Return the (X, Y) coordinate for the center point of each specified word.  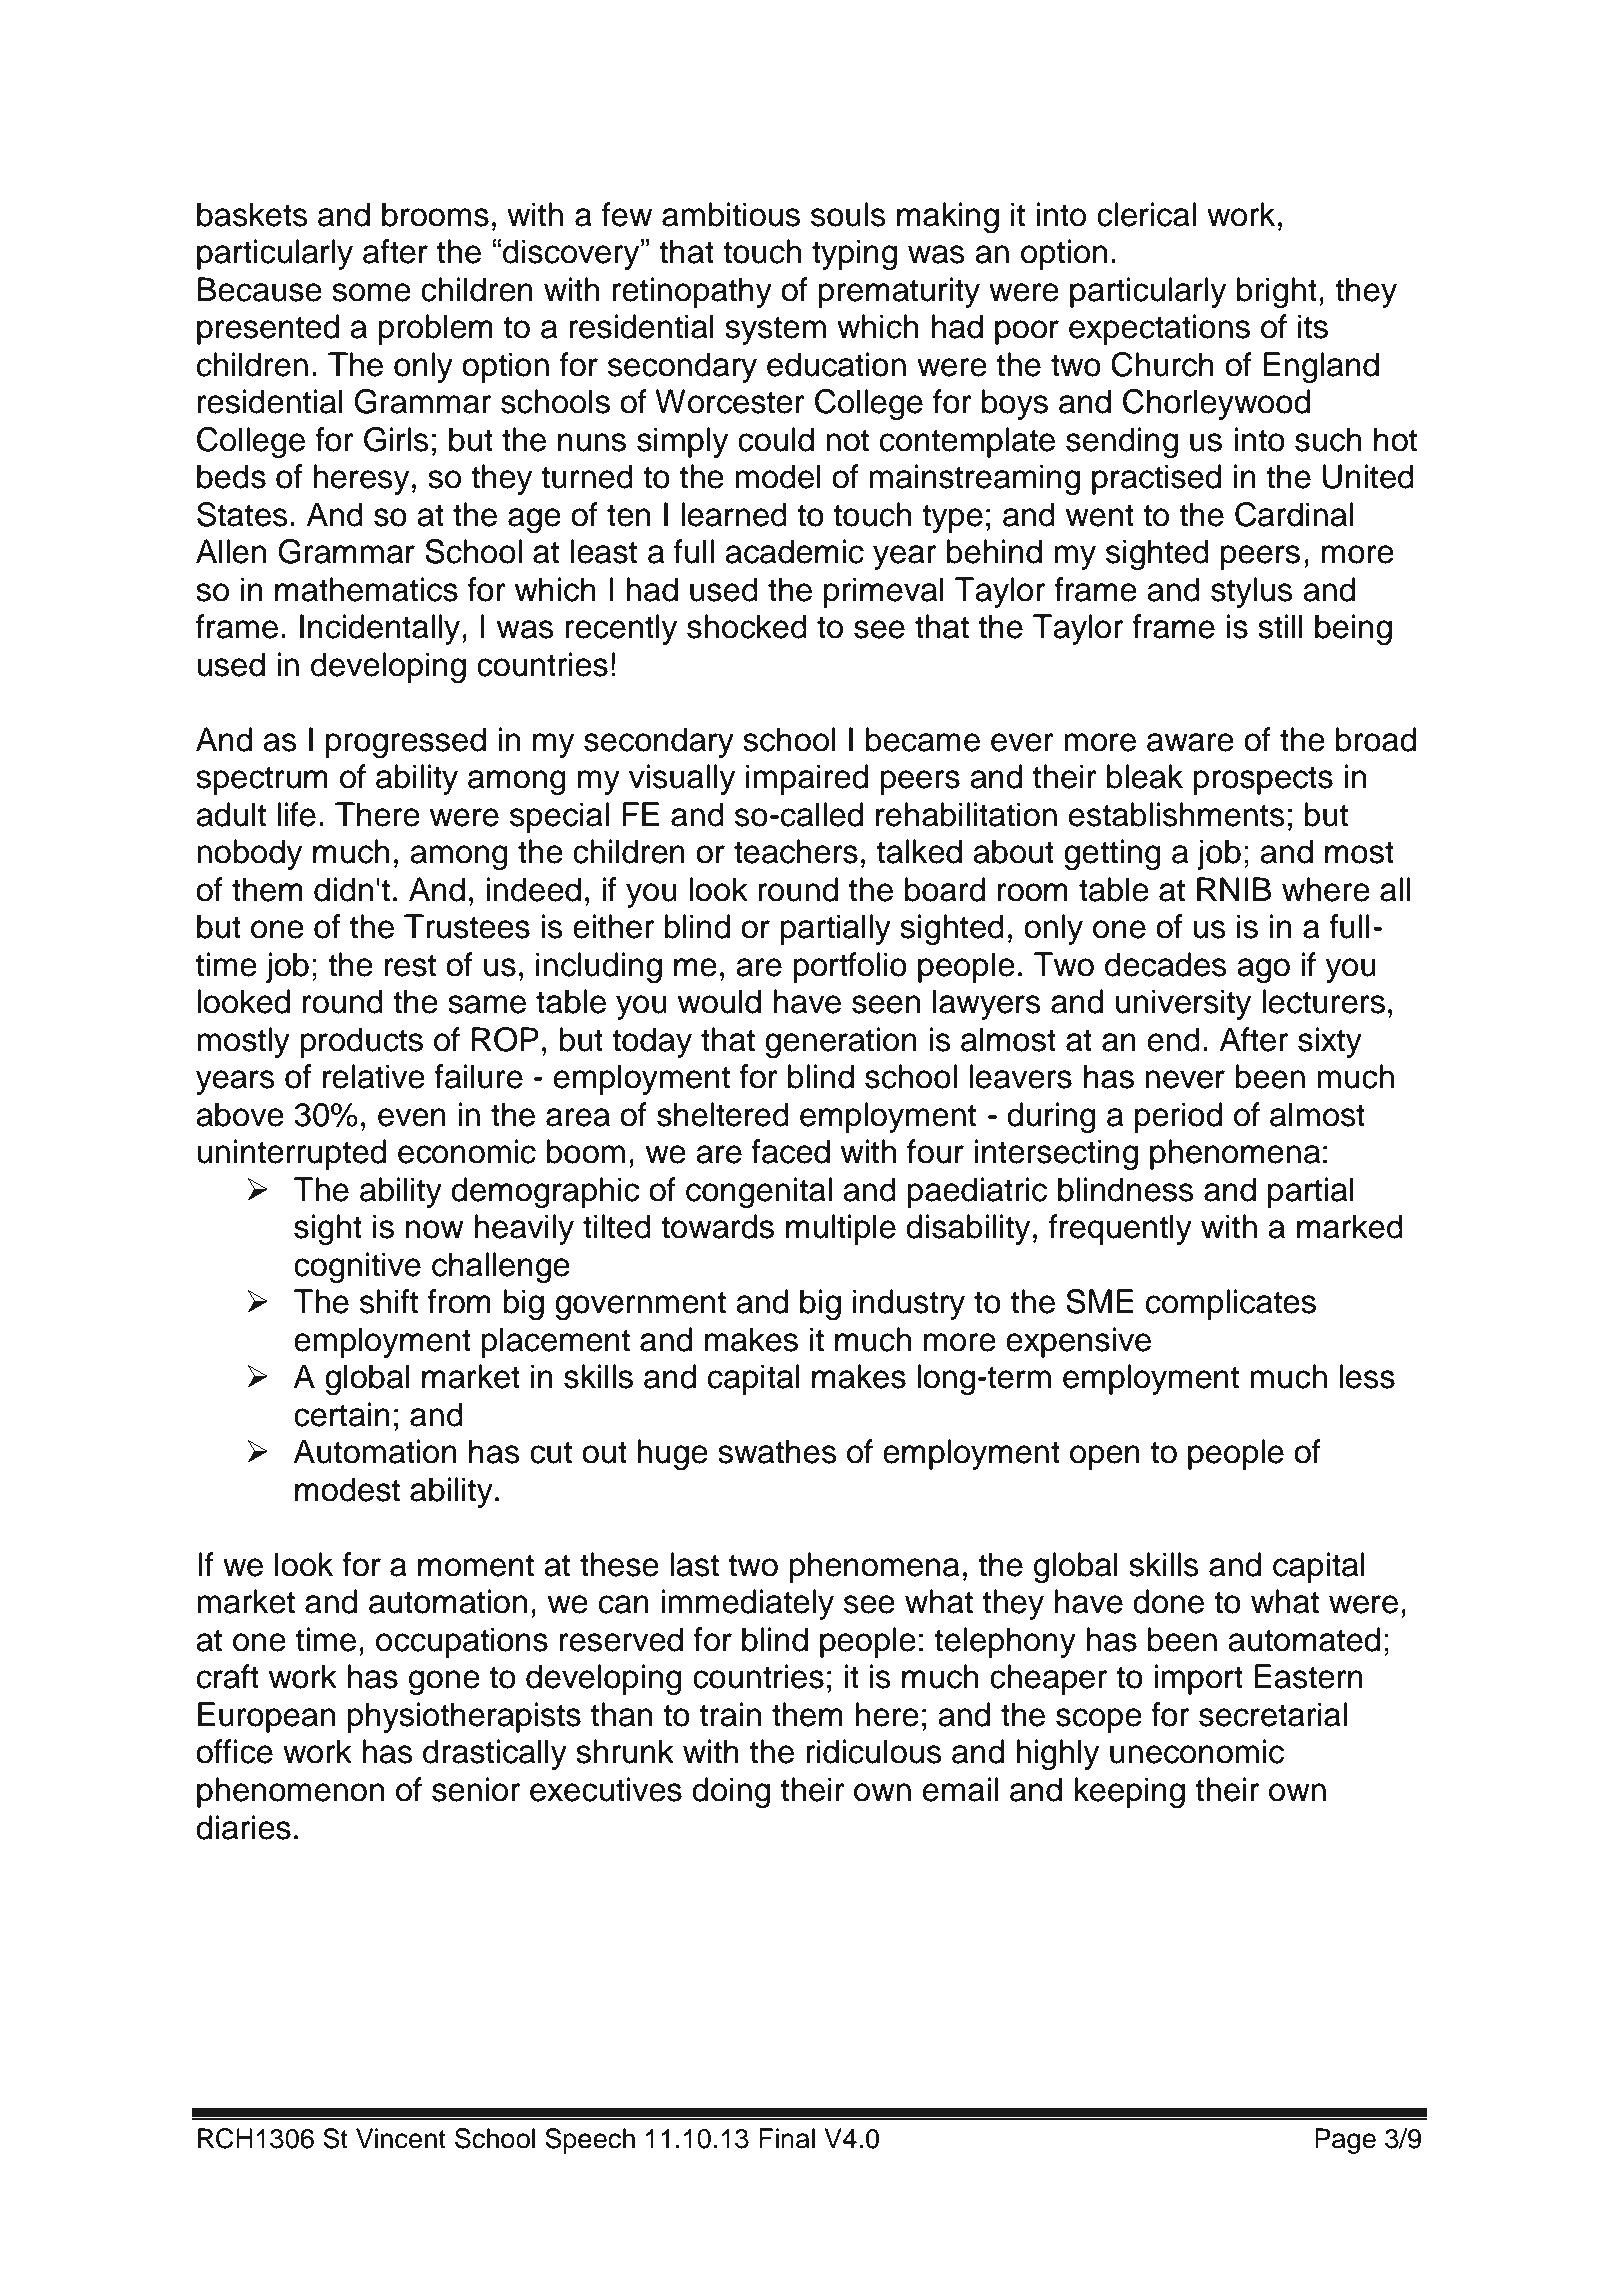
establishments (1177, 814)
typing (854, 254)
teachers (796, 851)
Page (1345, 2141)
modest (347, 1489)
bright (1277, 292)
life (296, 814)
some (371, 292)
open (1105, 1457)
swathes (777, 1451)
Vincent (401, 2138)
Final (787, 2138)
